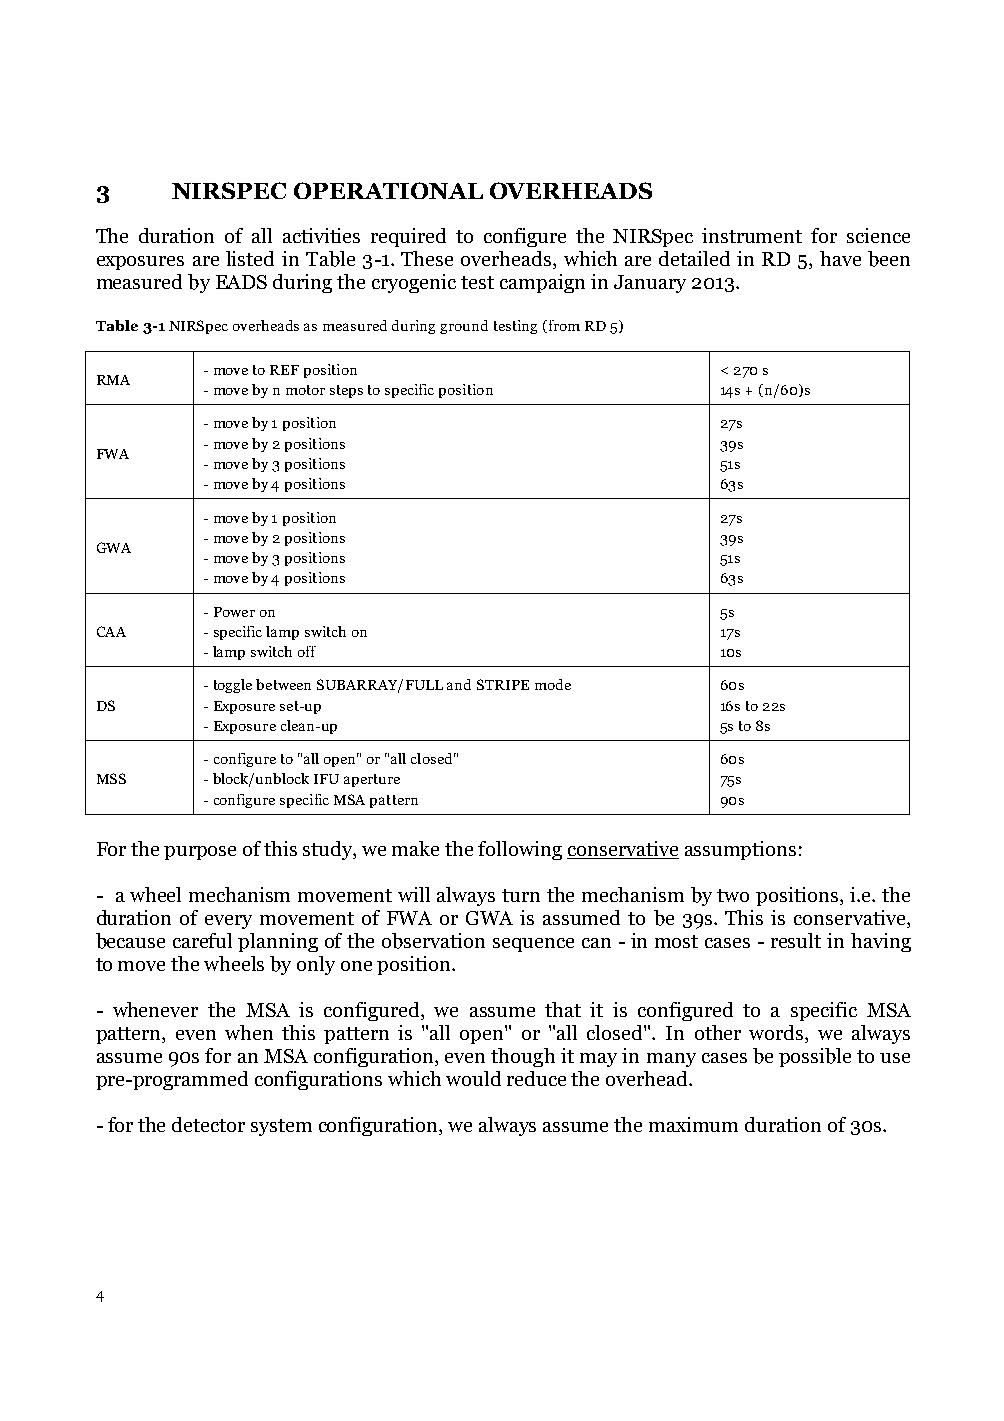 The height and width of the screenshot is (1421, 1004). What do you see at coordinates (346, 391) in the screenshot?
I see `steps` at bounding box center [346, 391].
